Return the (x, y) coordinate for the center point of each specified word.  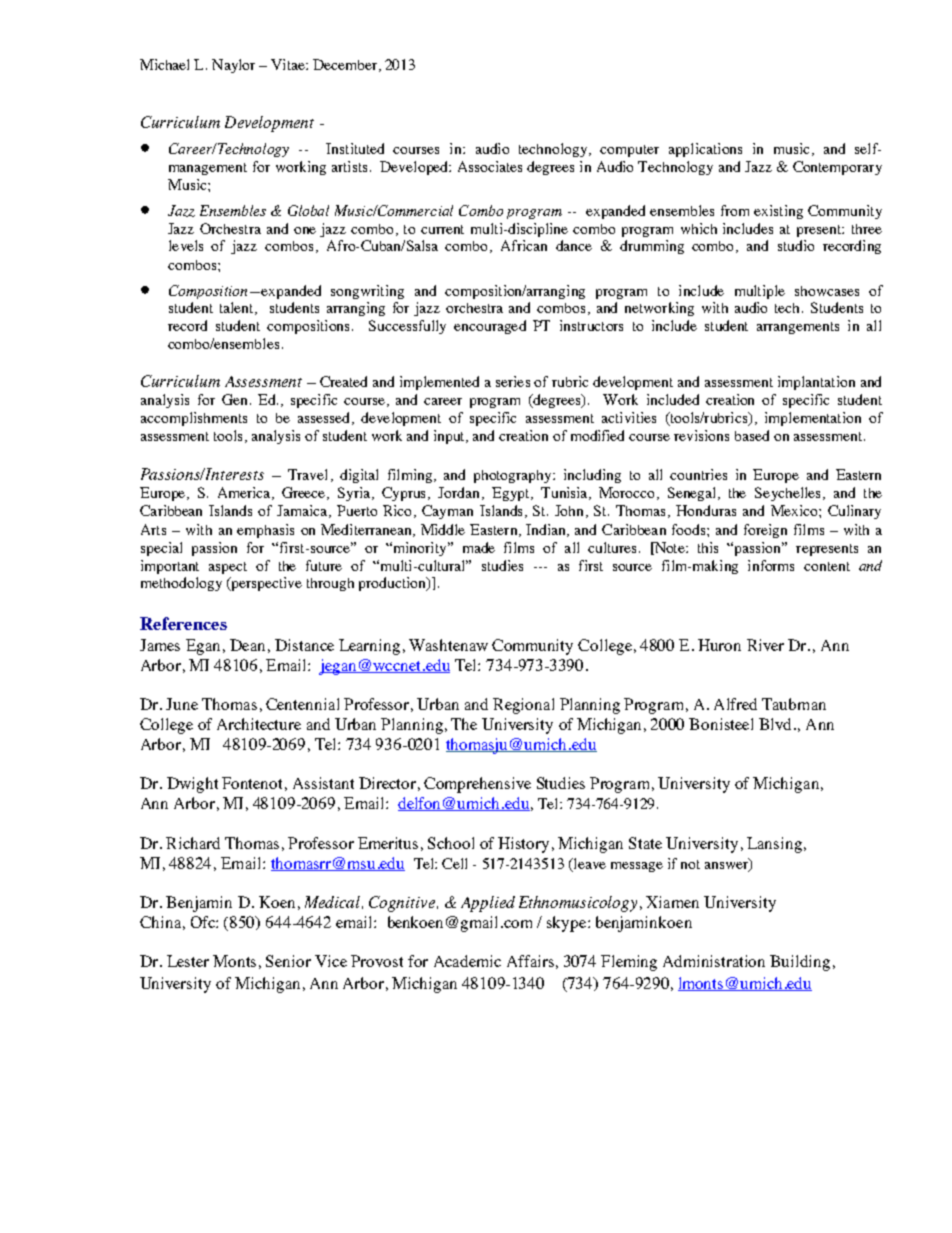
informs (771, 565)
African (524, 245)
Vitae (289, 64)
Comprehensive (477, 785)
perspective (265, 584)
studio (796, 245)
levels (186, 245)
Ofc (204, 922)
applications (705, 150)
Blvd (775, 724)
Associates (490, 166)
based (752, 435)
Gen (234, 399)
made (479, 547)
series (513, 381)
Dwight (192, 785)
